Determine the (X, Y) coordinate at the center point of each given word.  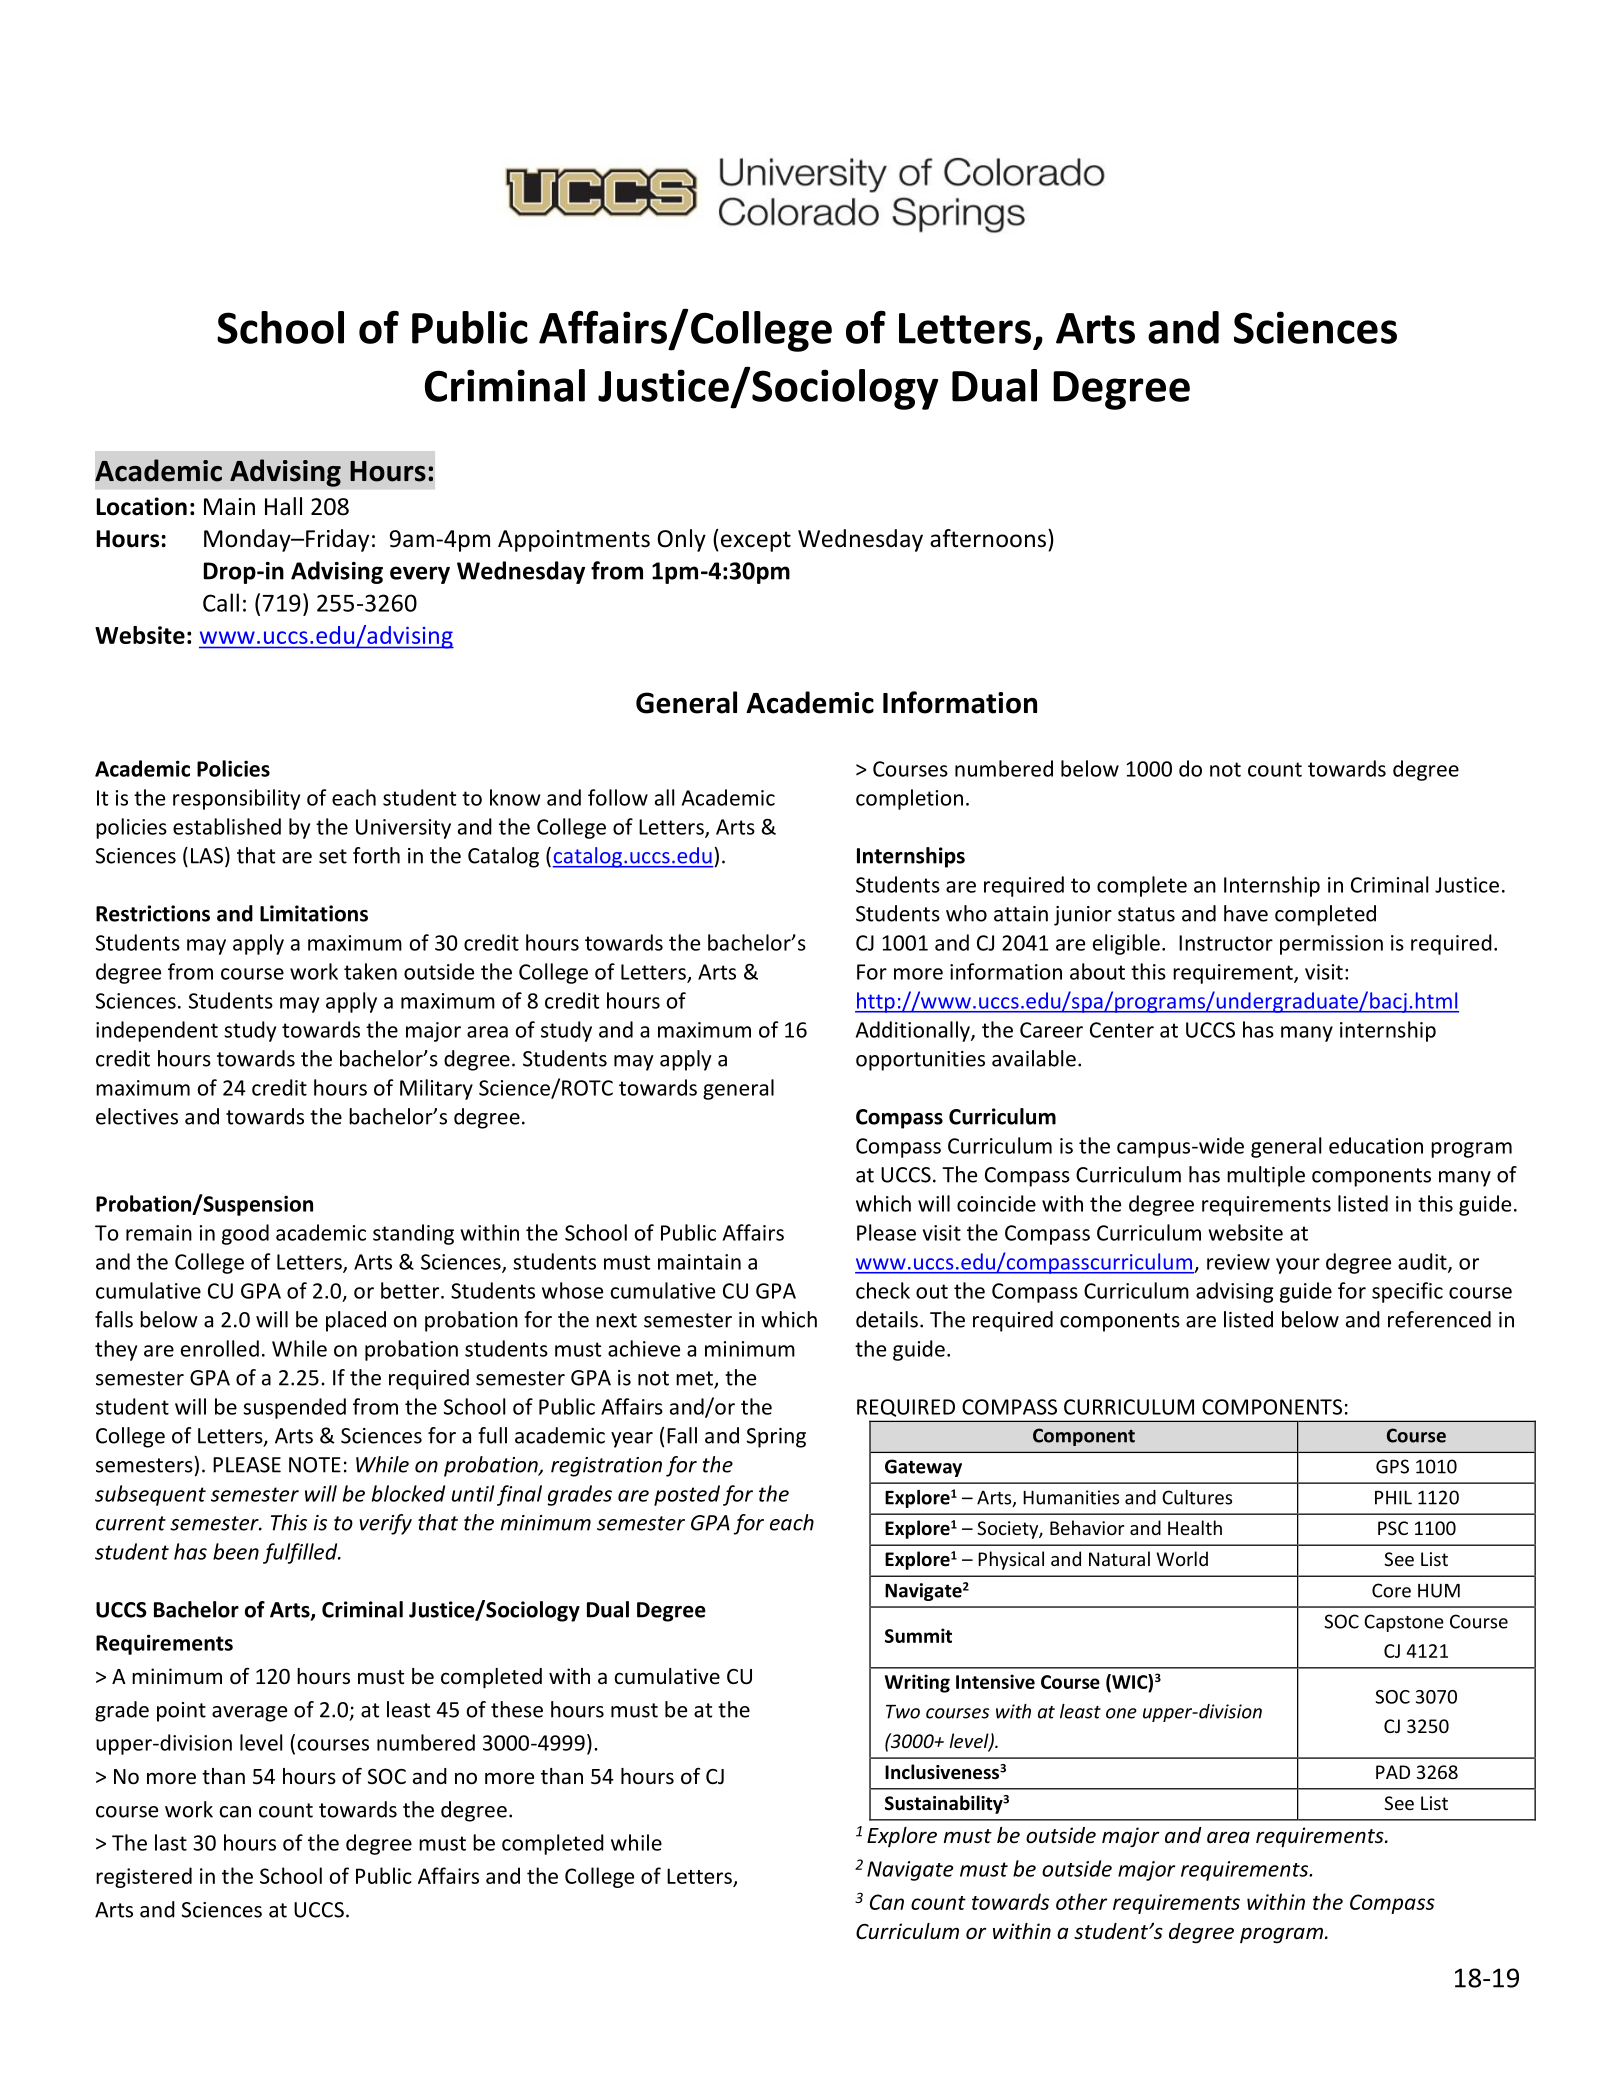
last (171, 1842)
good (245, 1234)
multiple (1266, 1176)
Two (903, 1712)
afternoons (989, 538)
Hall (283, 506)
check (883, 1290)
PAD (1393, 1772)
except (756, 541)
